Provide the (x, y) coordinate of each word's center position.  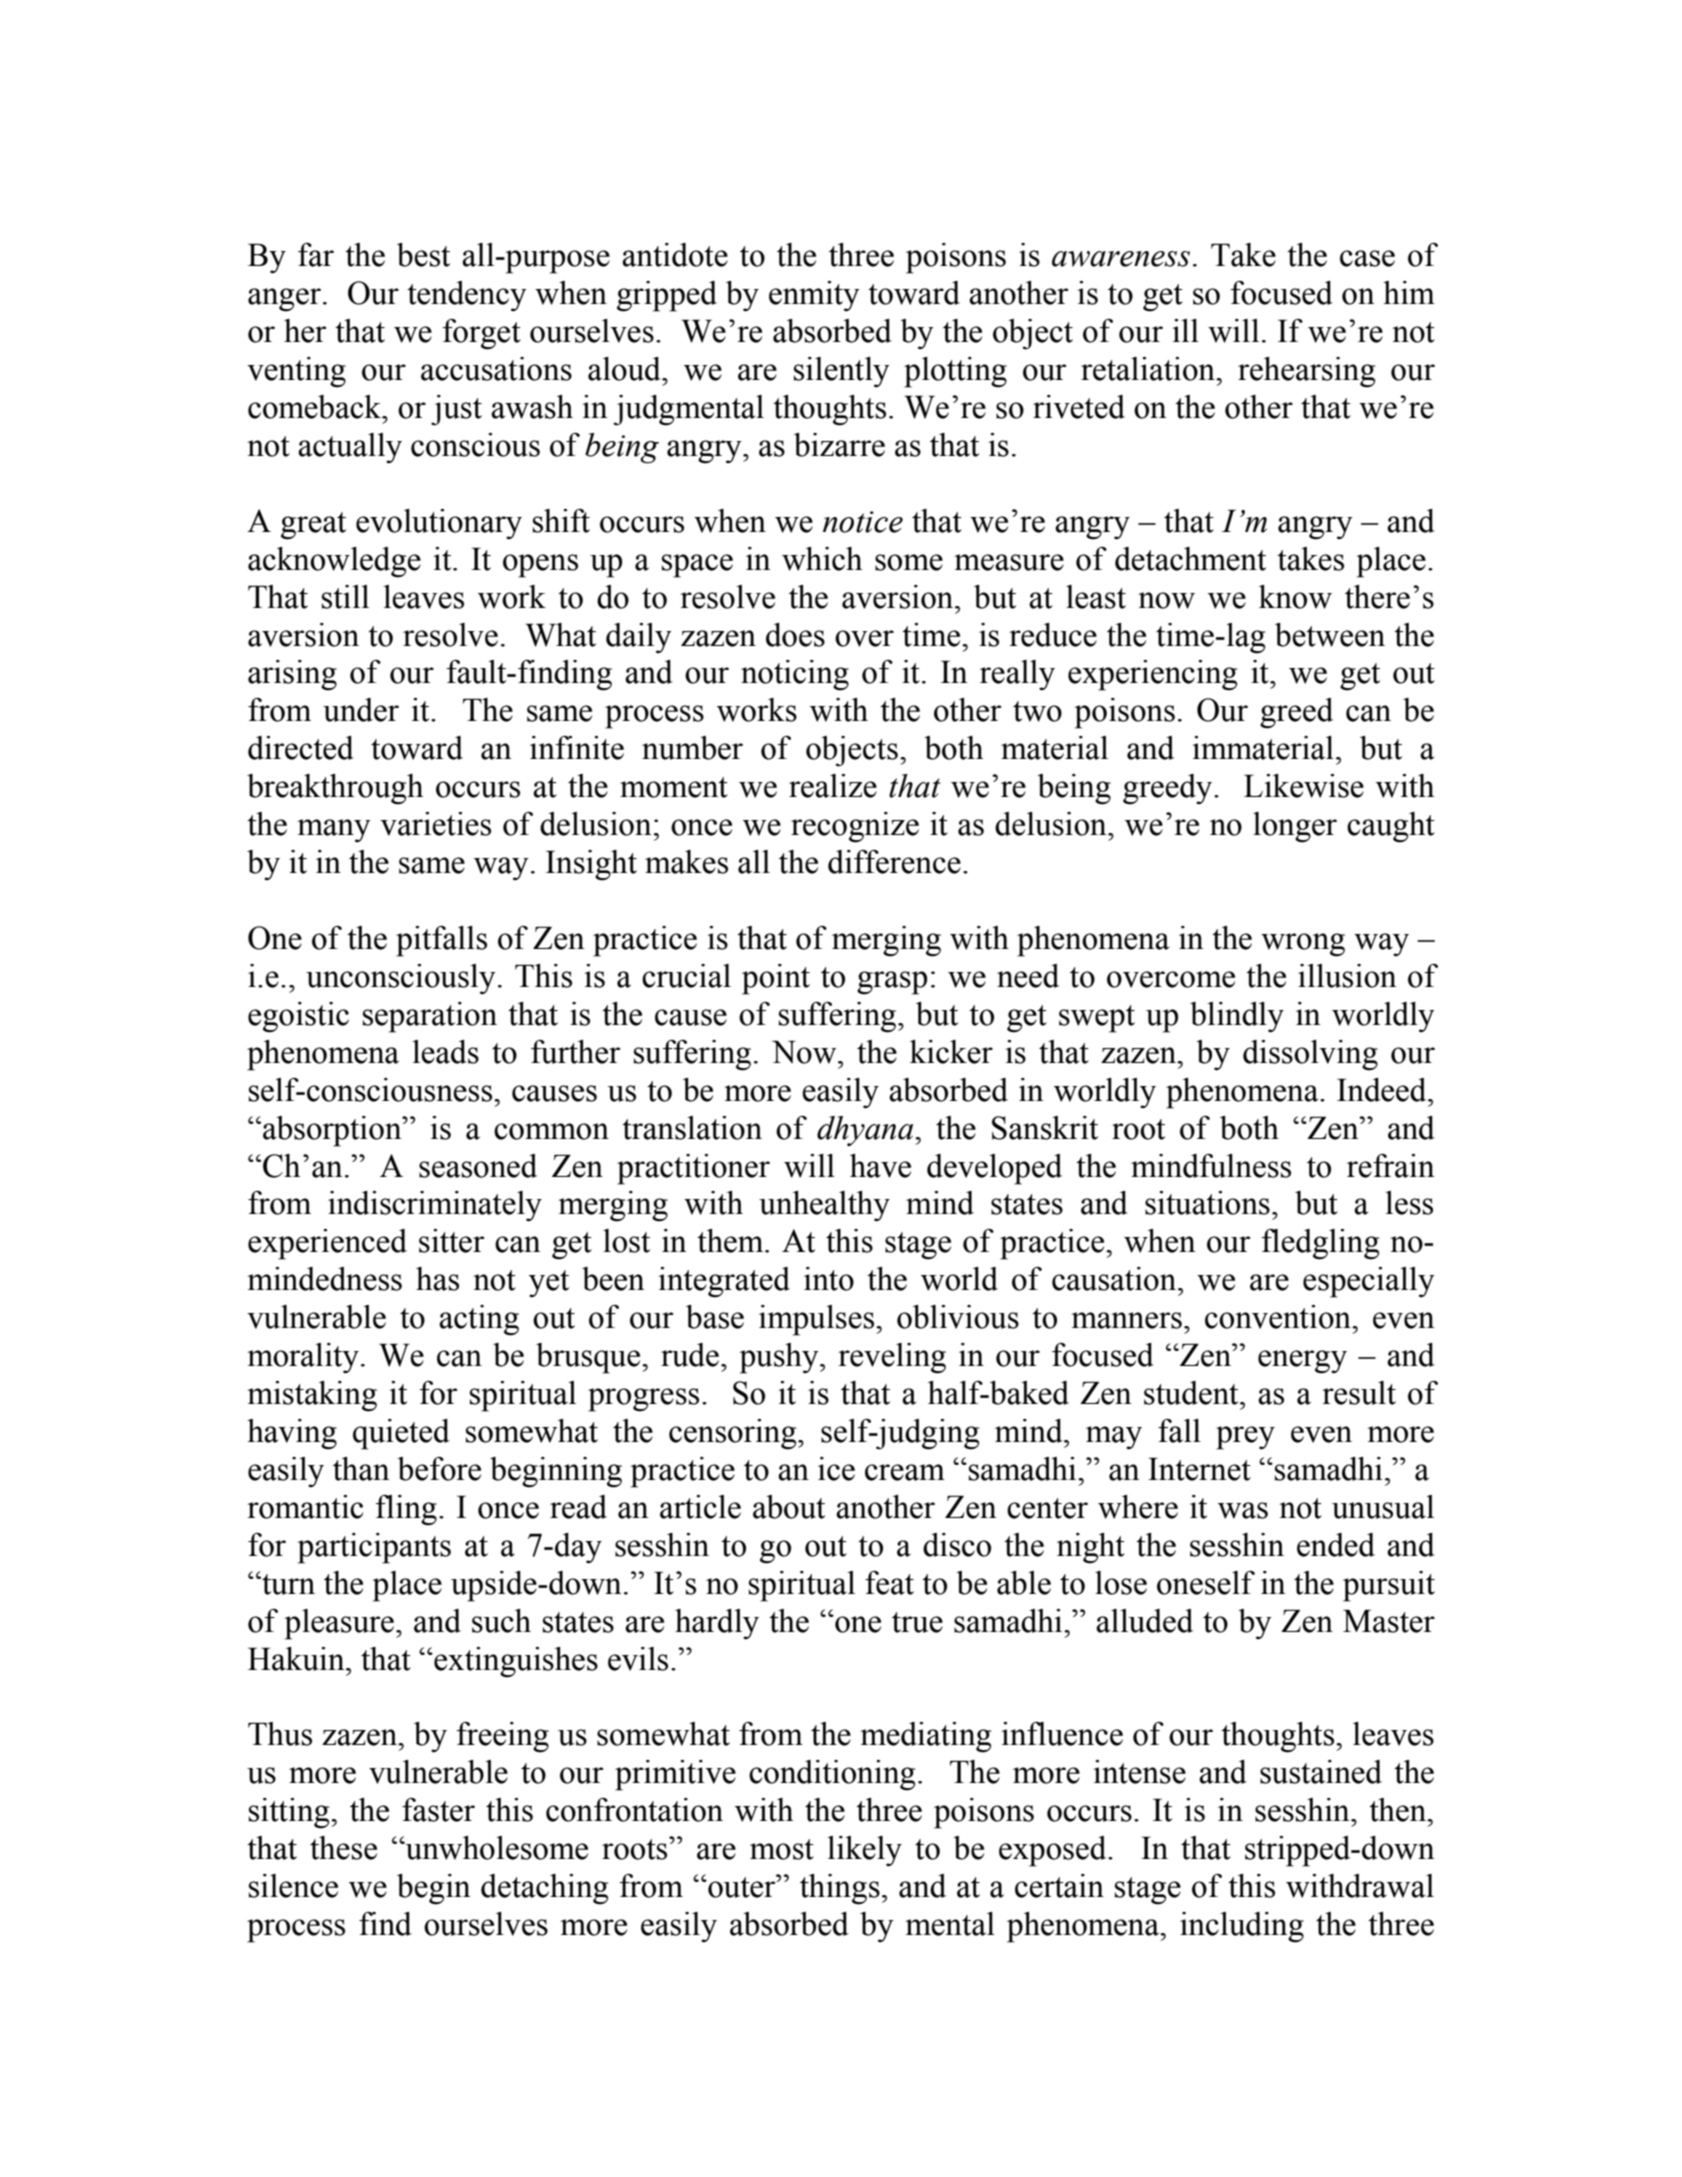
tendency (467, 296)
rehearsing (1306, 372)
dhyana (866, 1131)
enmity (814, 296)
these (343, 1848)
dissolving (1310, 1055)
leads (446, 1052)
